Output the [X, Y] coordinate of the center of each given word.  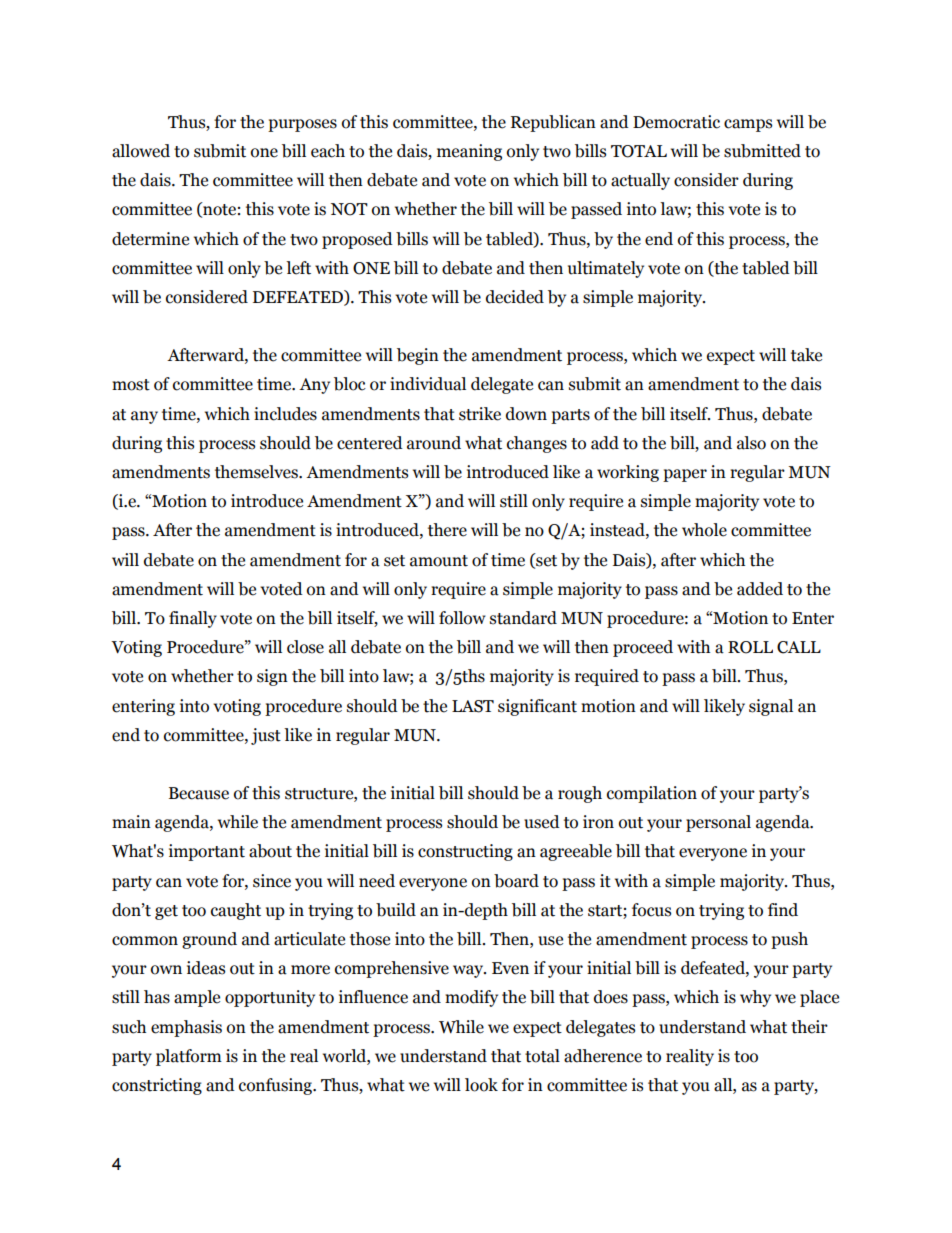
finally [193, 619]
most [131, 385]
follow [462, 618]
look [481, 1085]
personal [718, 823]
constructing [465, 852]
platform [189, 1057]
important [207, 852]
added [760, 589]
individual [428, 384]
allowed [141, 151]
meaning [469, 152]
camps [748, 125]
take [806, 355]
